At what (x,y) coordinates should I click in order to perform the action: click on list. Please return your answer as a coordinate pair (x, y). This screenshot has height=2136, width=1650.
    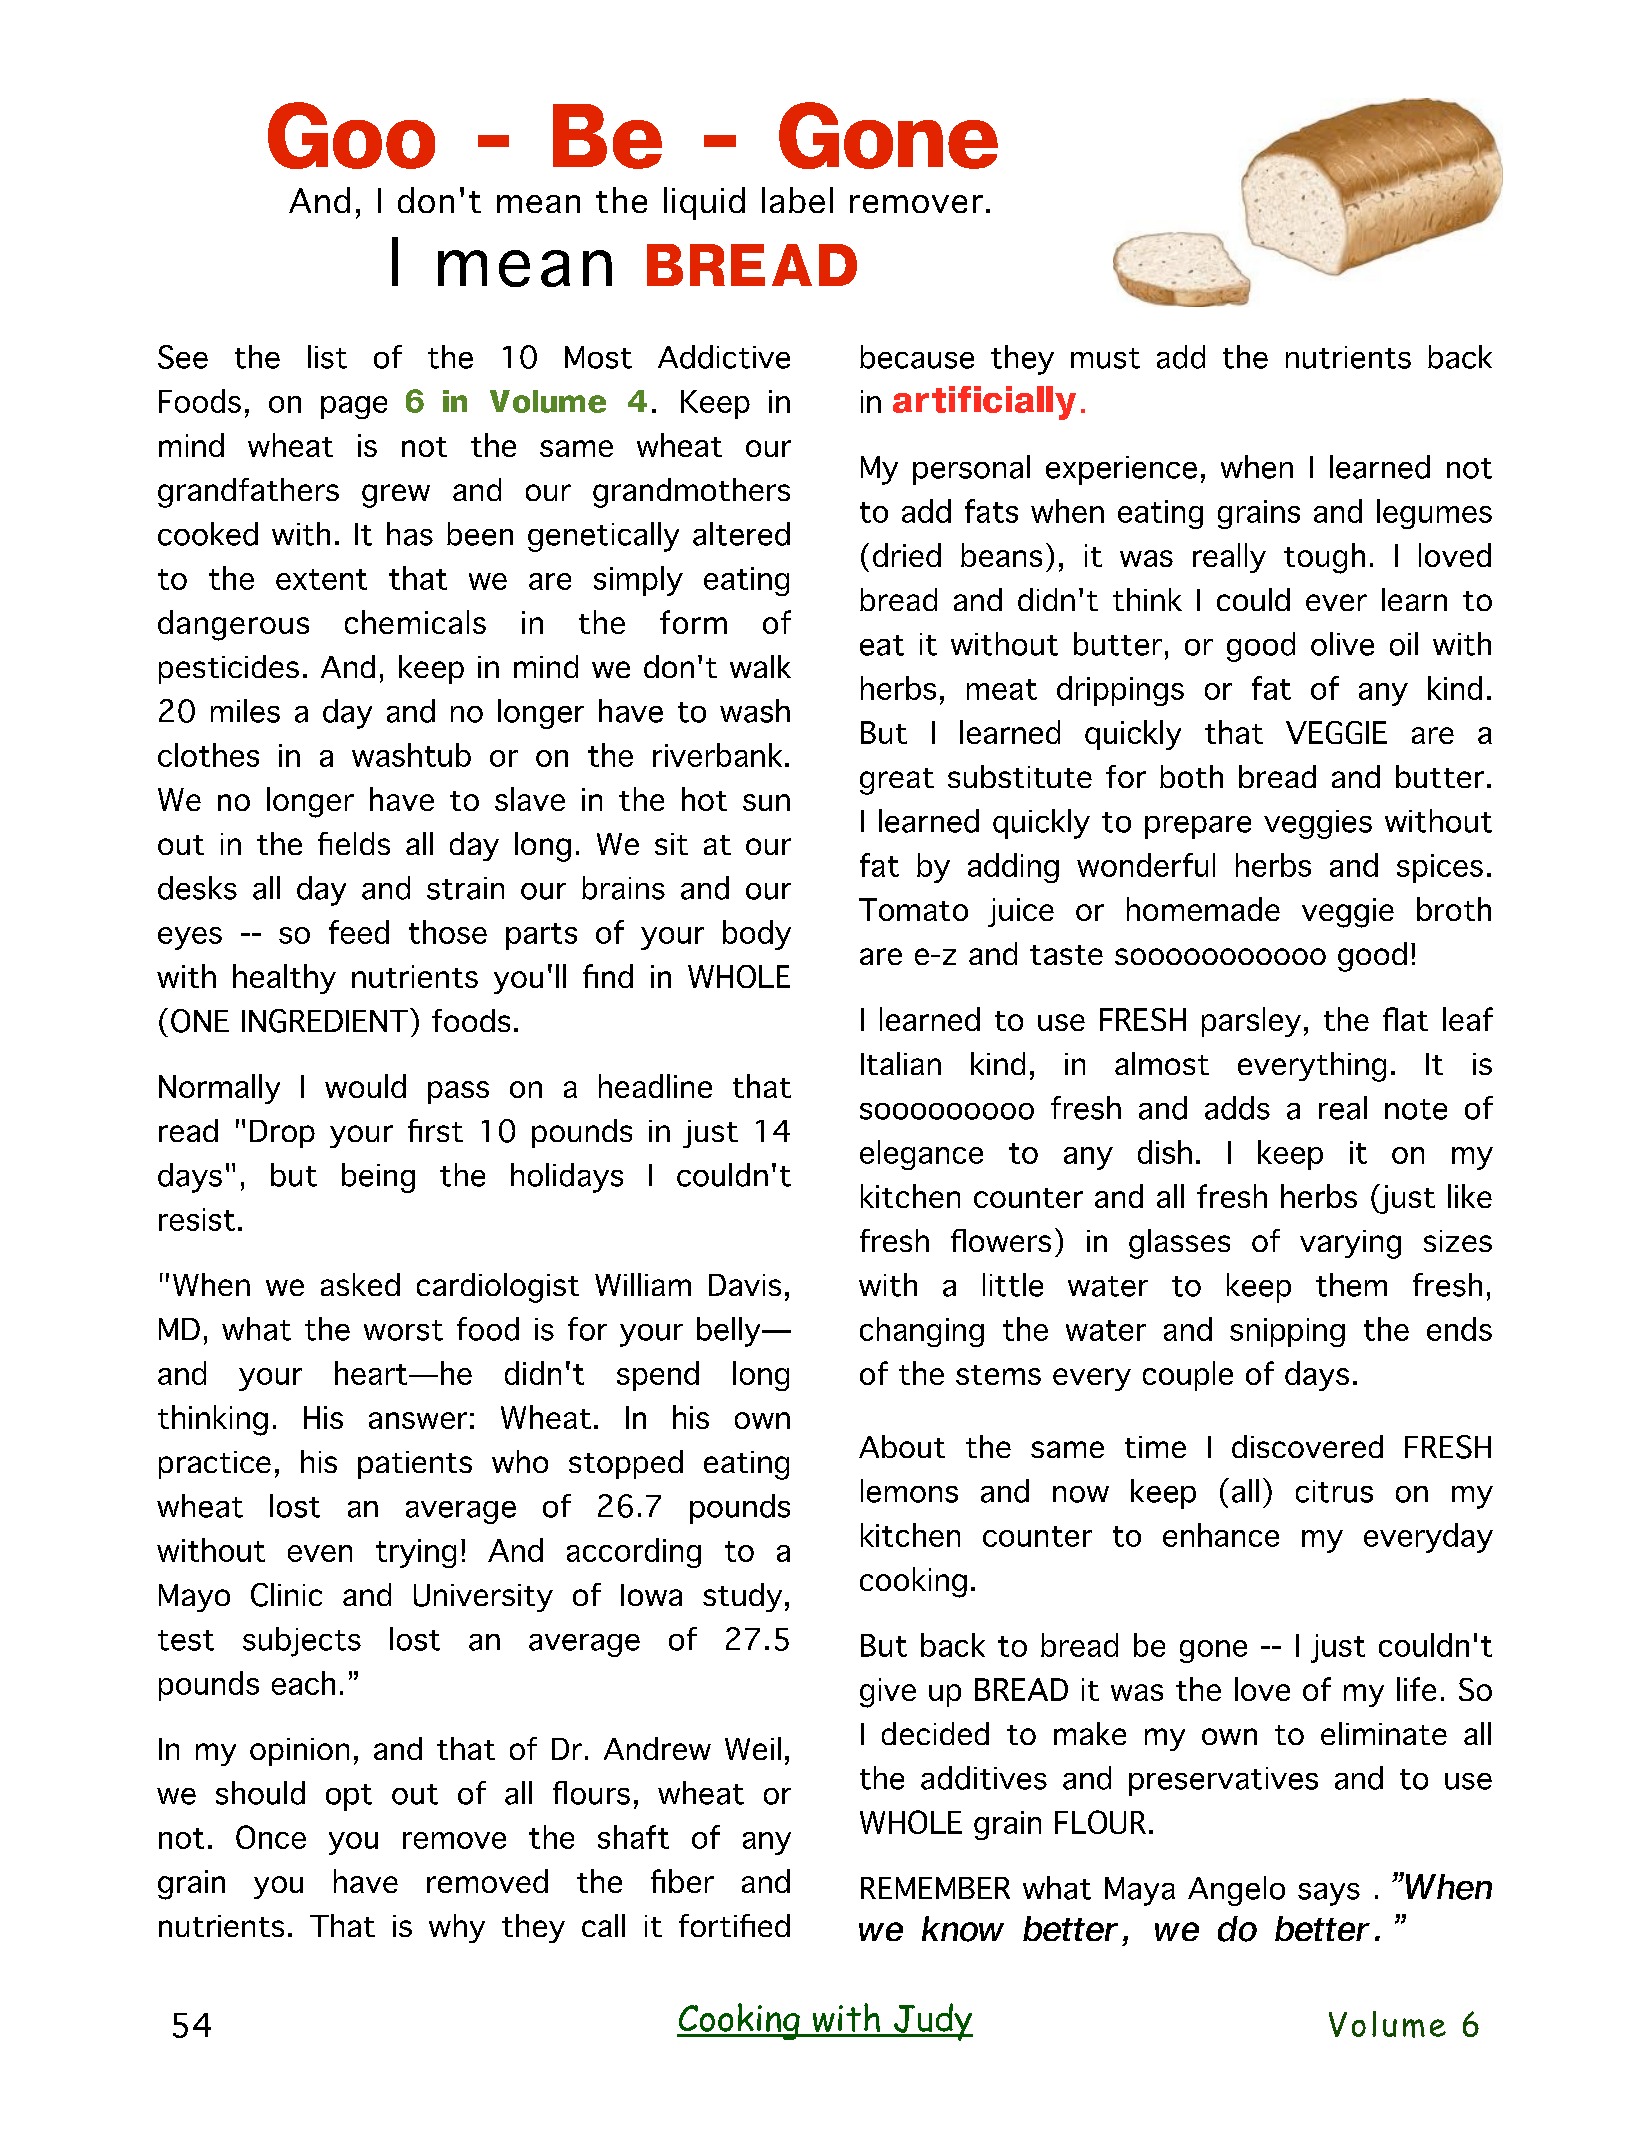
    Looking at the image, I should click on (327, 357).
